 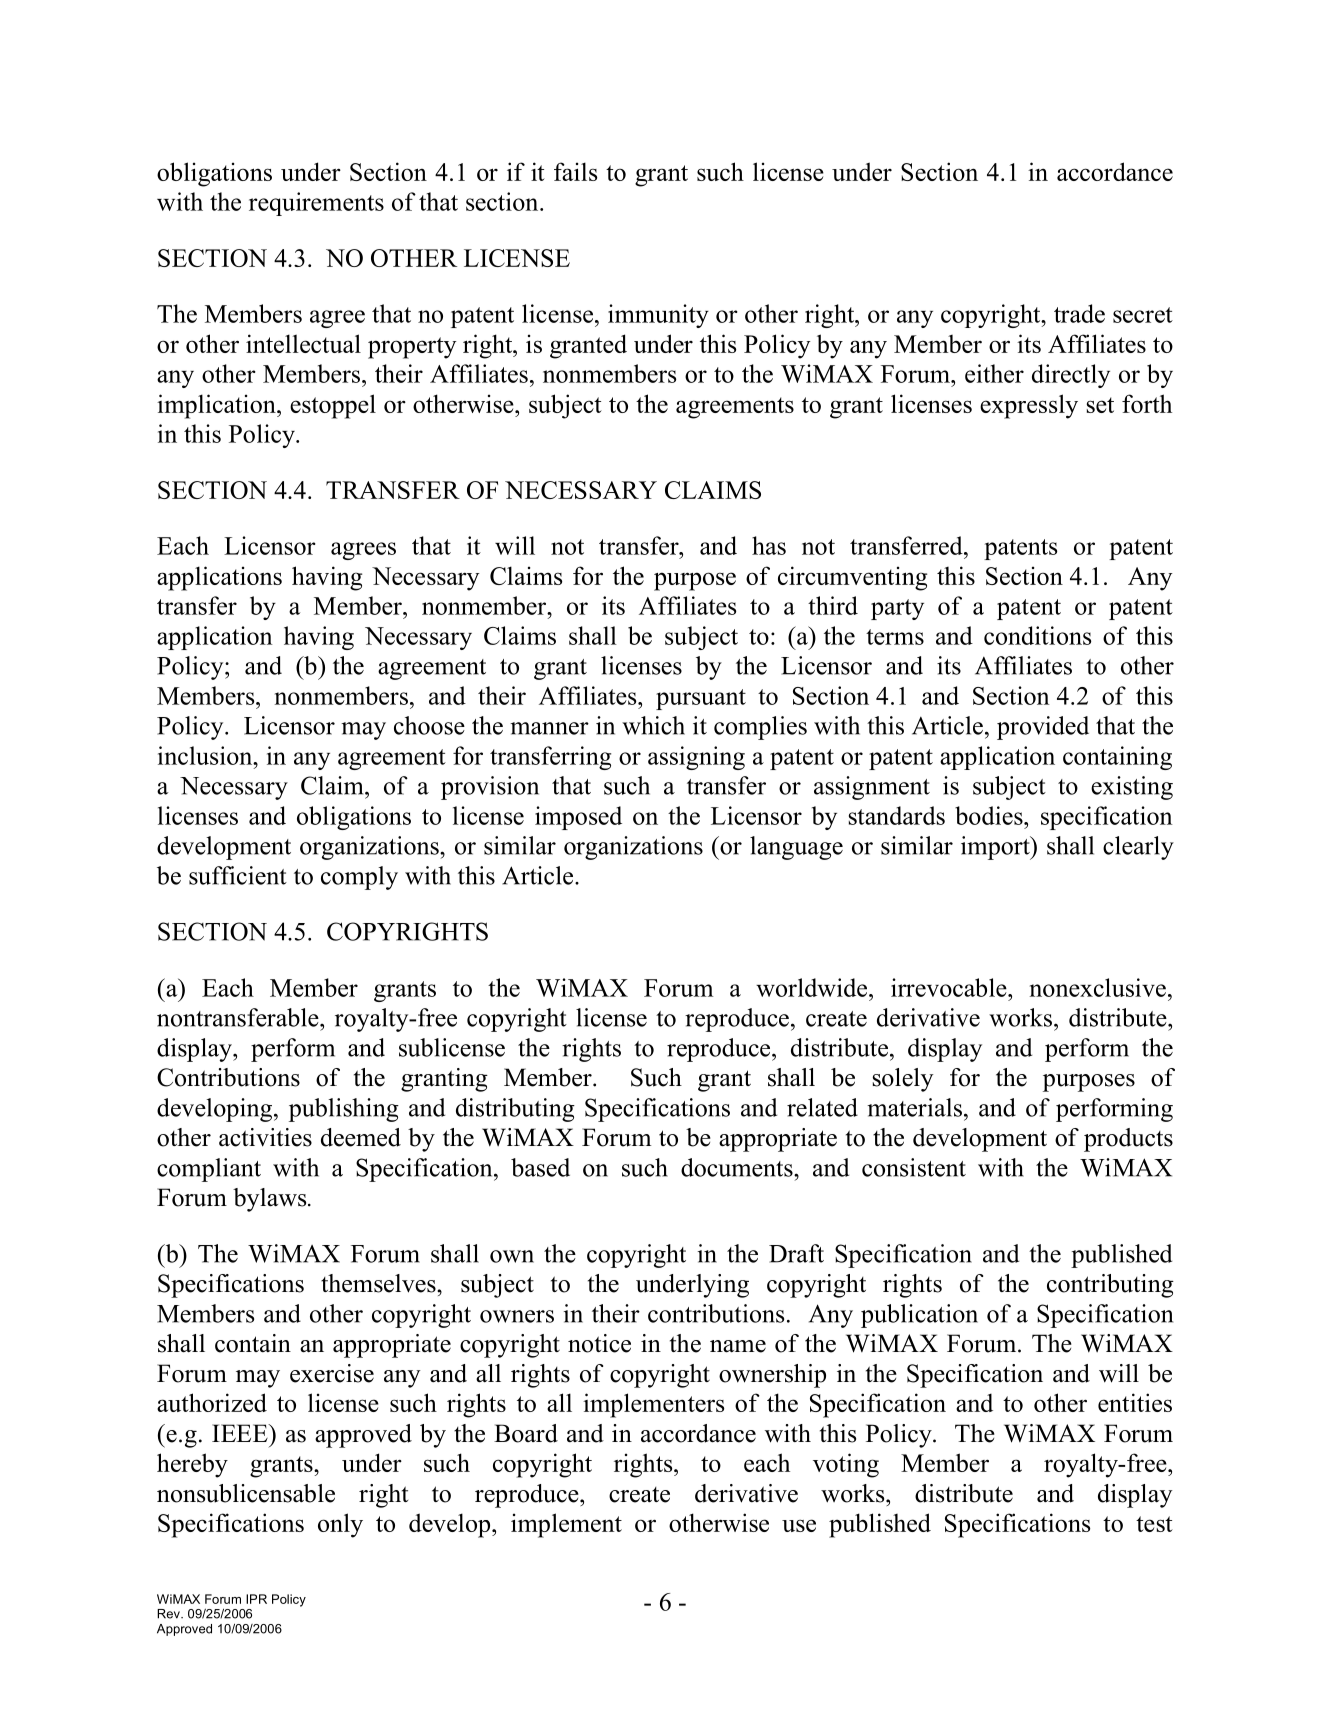 I want to click on test, so click(x=1154, y=1524).
